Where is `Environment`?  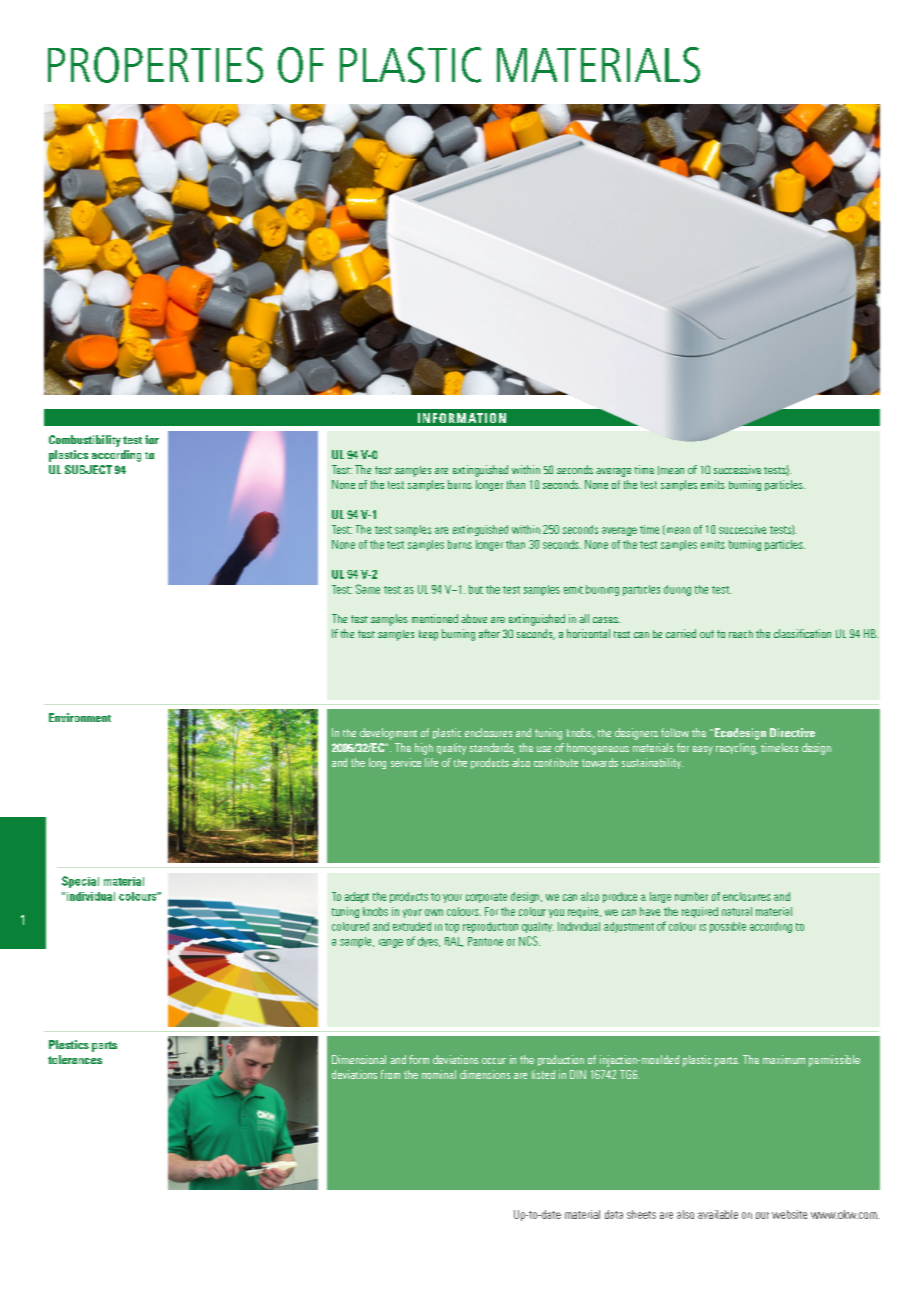 Environment is located at coordinates (80, 717).
